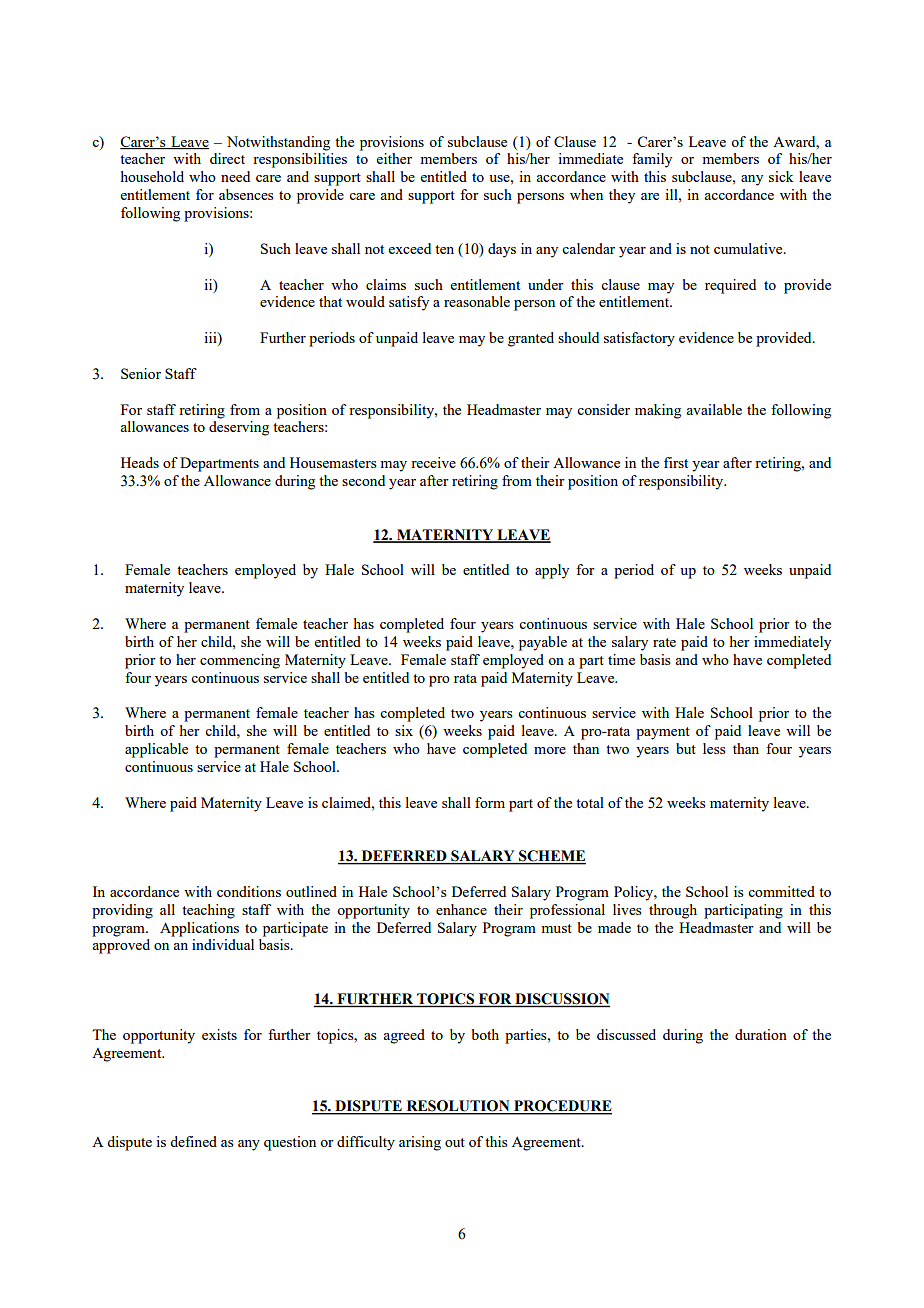  What do you see at coordinates (714, 748) in the screenshot?
I see `less` at bounding box center [714, 748].
